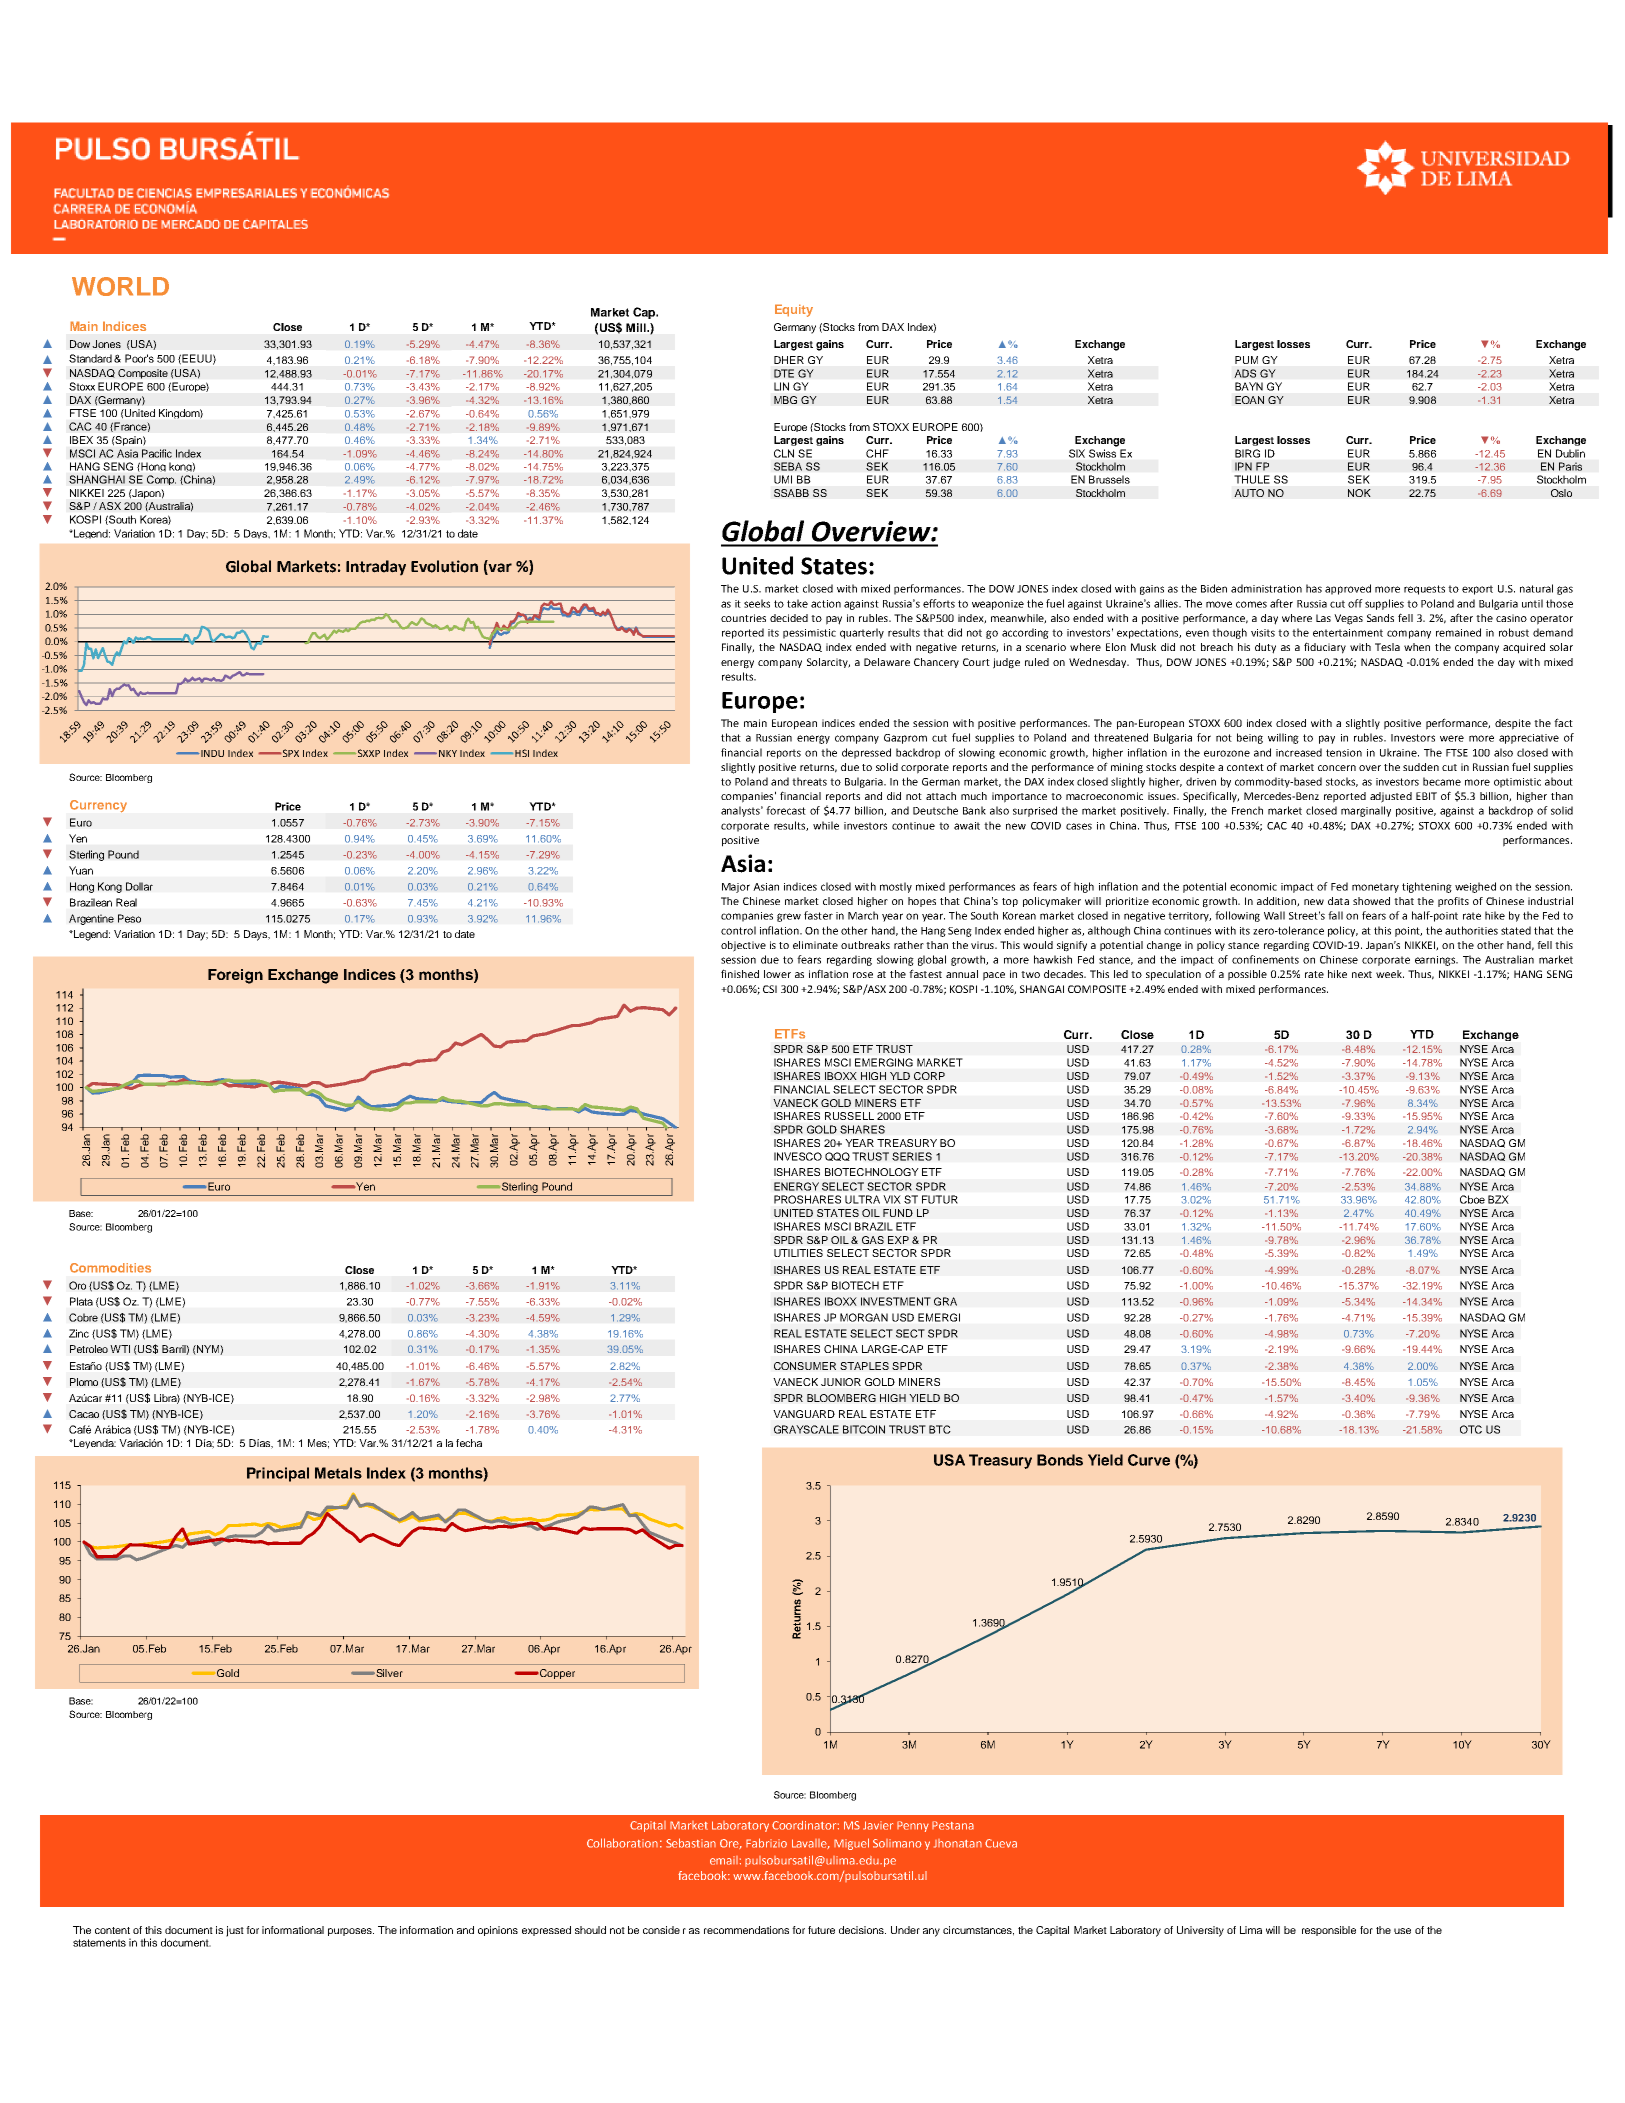  What do you see at coordinates (794, 310) in the document?
I see `Equity` at bounding box center [794, 310].
